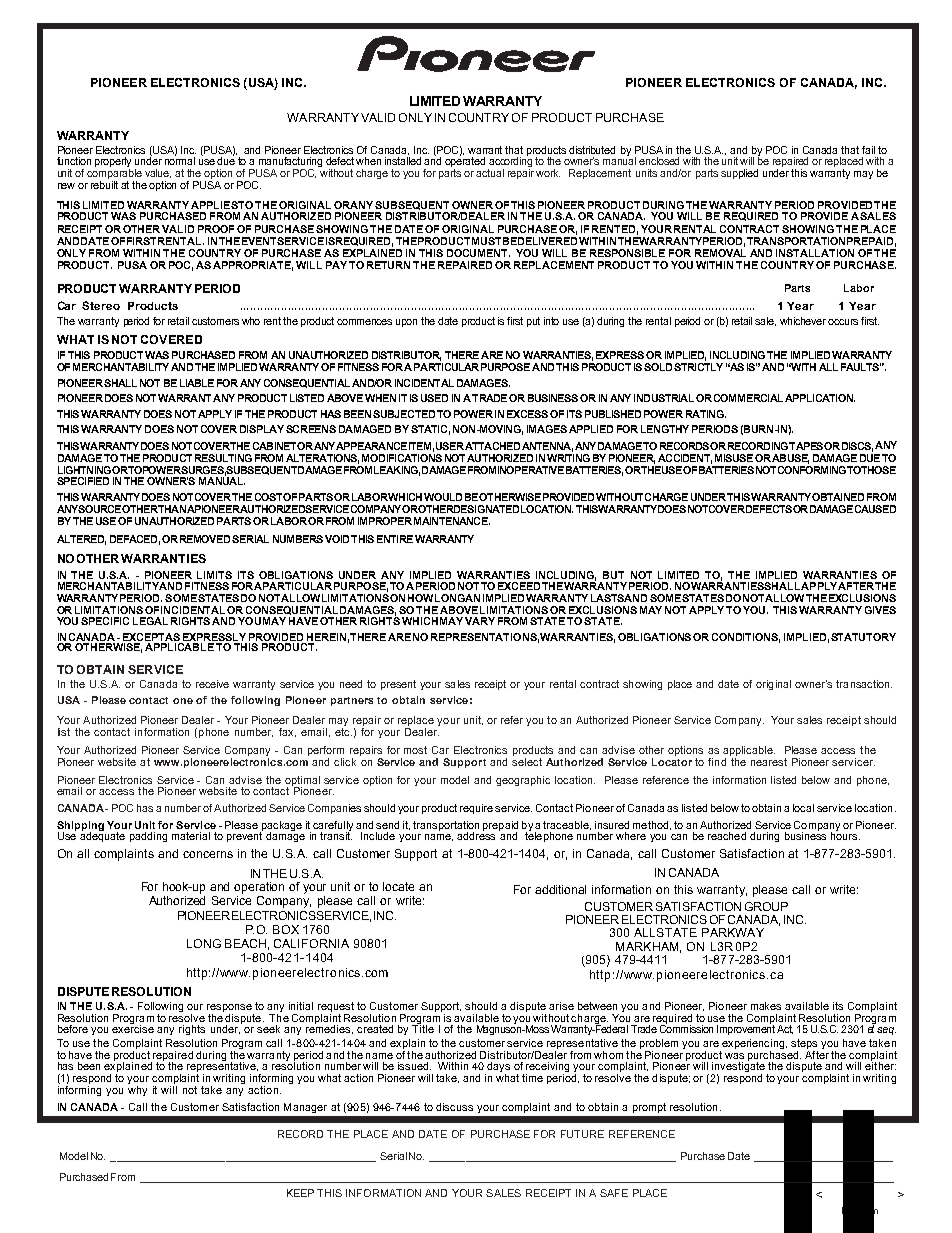 The height and width of the screenshot is (1233, 952). Describe the element at coordinates (492, 446) in the screenshot. I see `ATTACHED` at that location.
